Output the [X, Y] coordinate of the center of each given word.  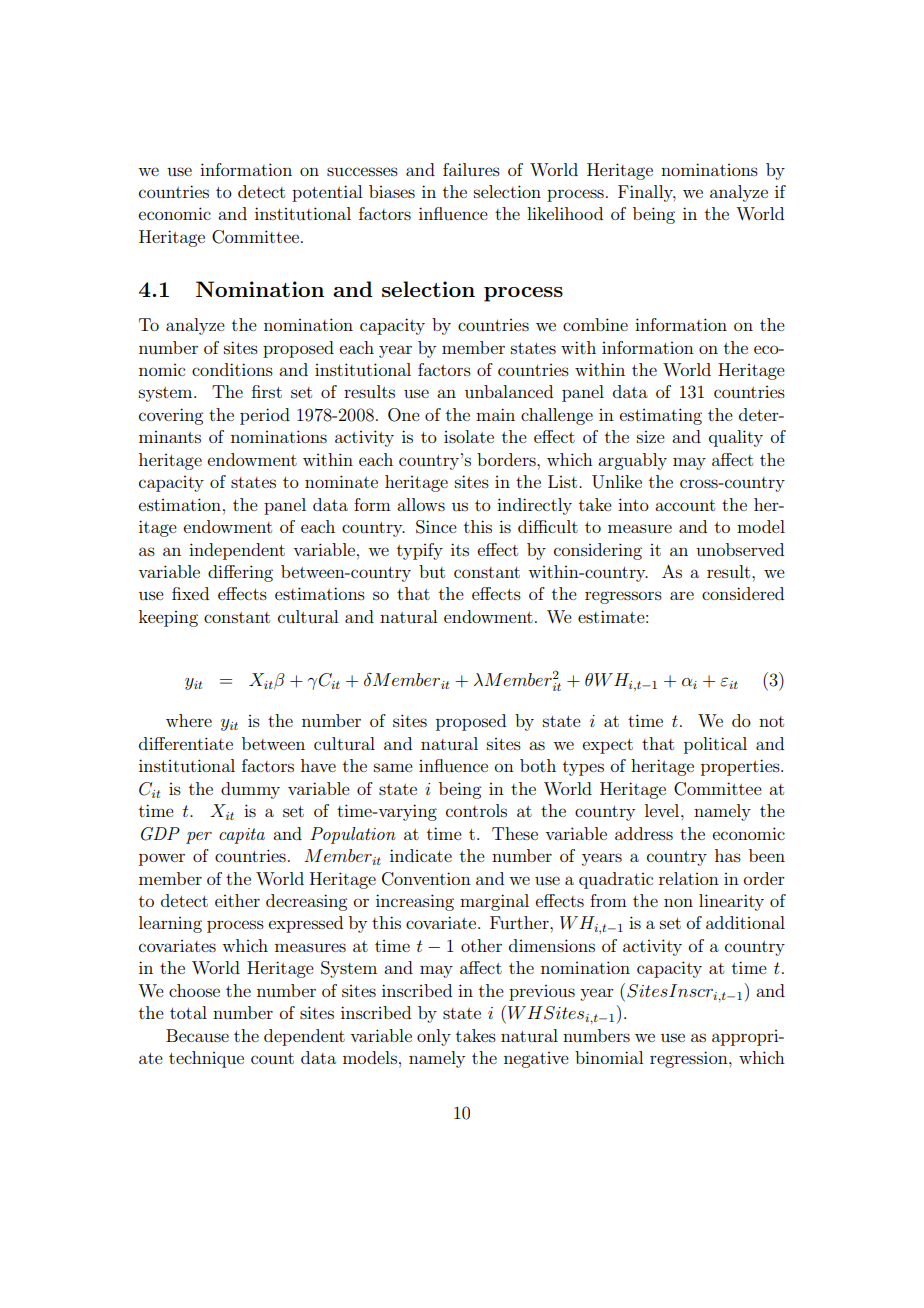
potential [327, 193]
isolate [469, 436]
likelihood [565, 213]
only [434, 1037]
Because [197, 1035]
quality [736, 438]
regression [690, 1059]
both [538, 765]
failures [471, 169]
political [715, 745]
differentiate [186, 743]
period [265, 416]
